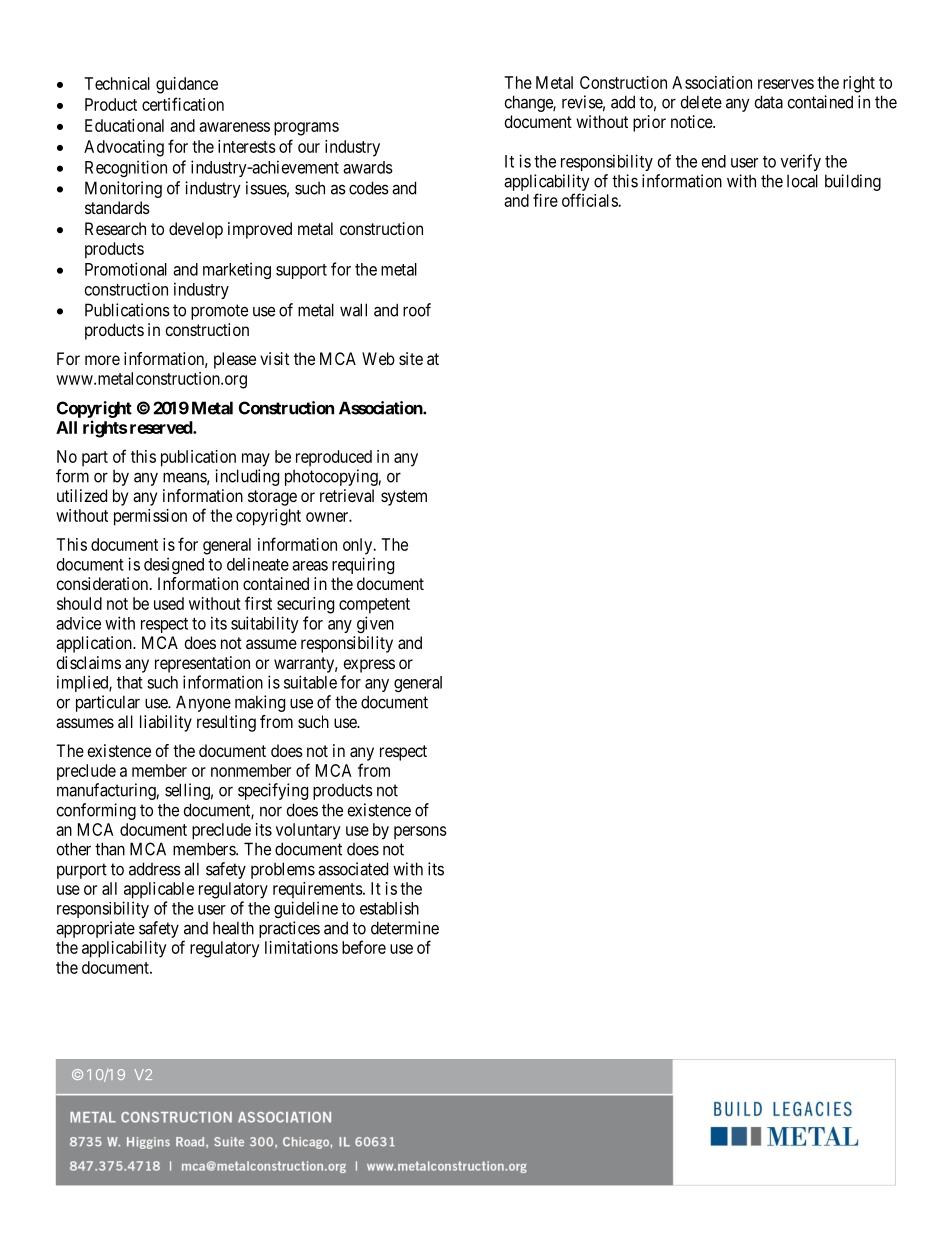 This screenshot has height=1233, width=952. What do you see at coordinates (389, 908) in the screenshot?
I see `establish` at bounding box center [389, 908].
